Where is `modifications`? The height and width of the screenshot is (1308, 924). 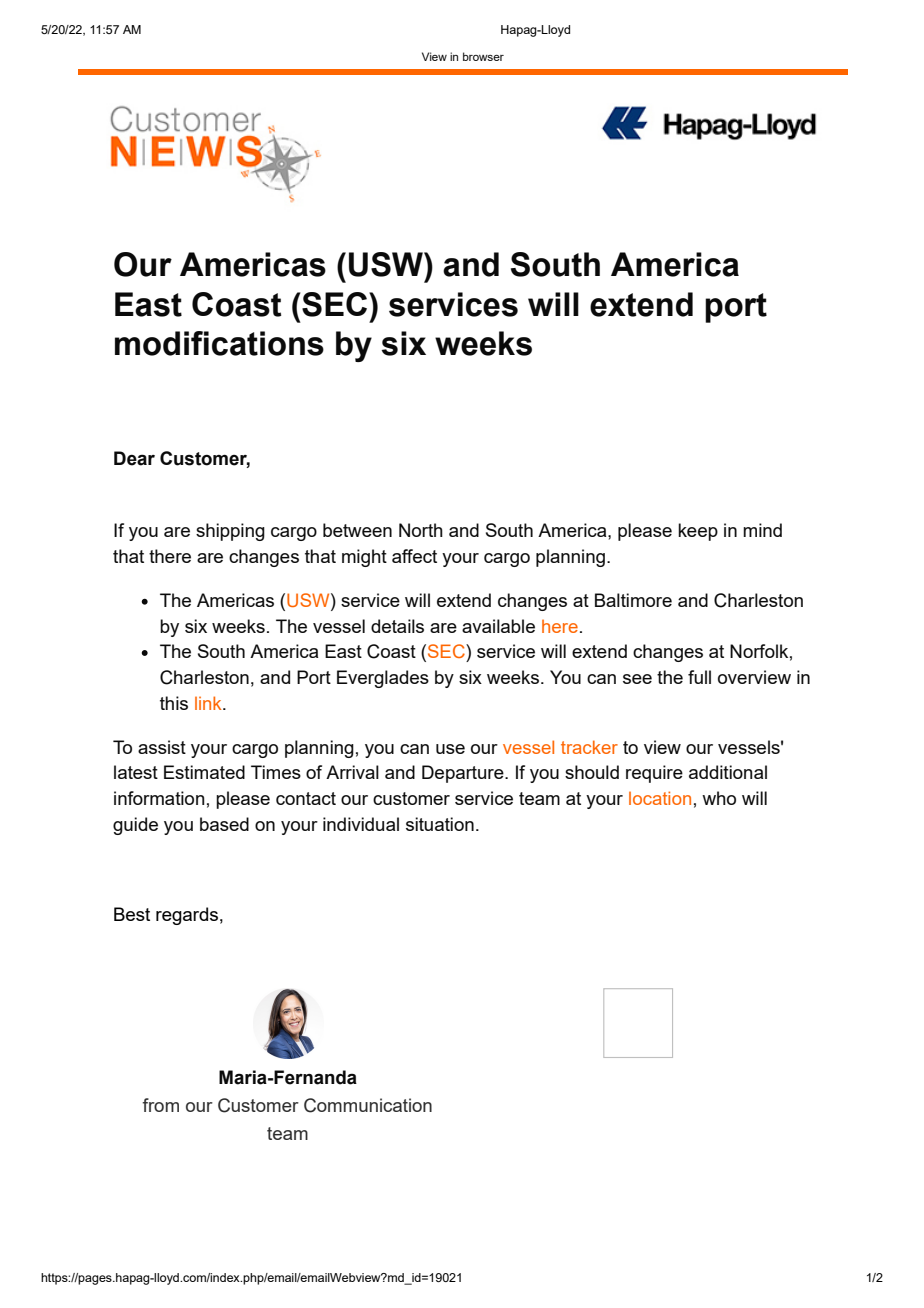
modifications is located at coordinates (219, 343).
